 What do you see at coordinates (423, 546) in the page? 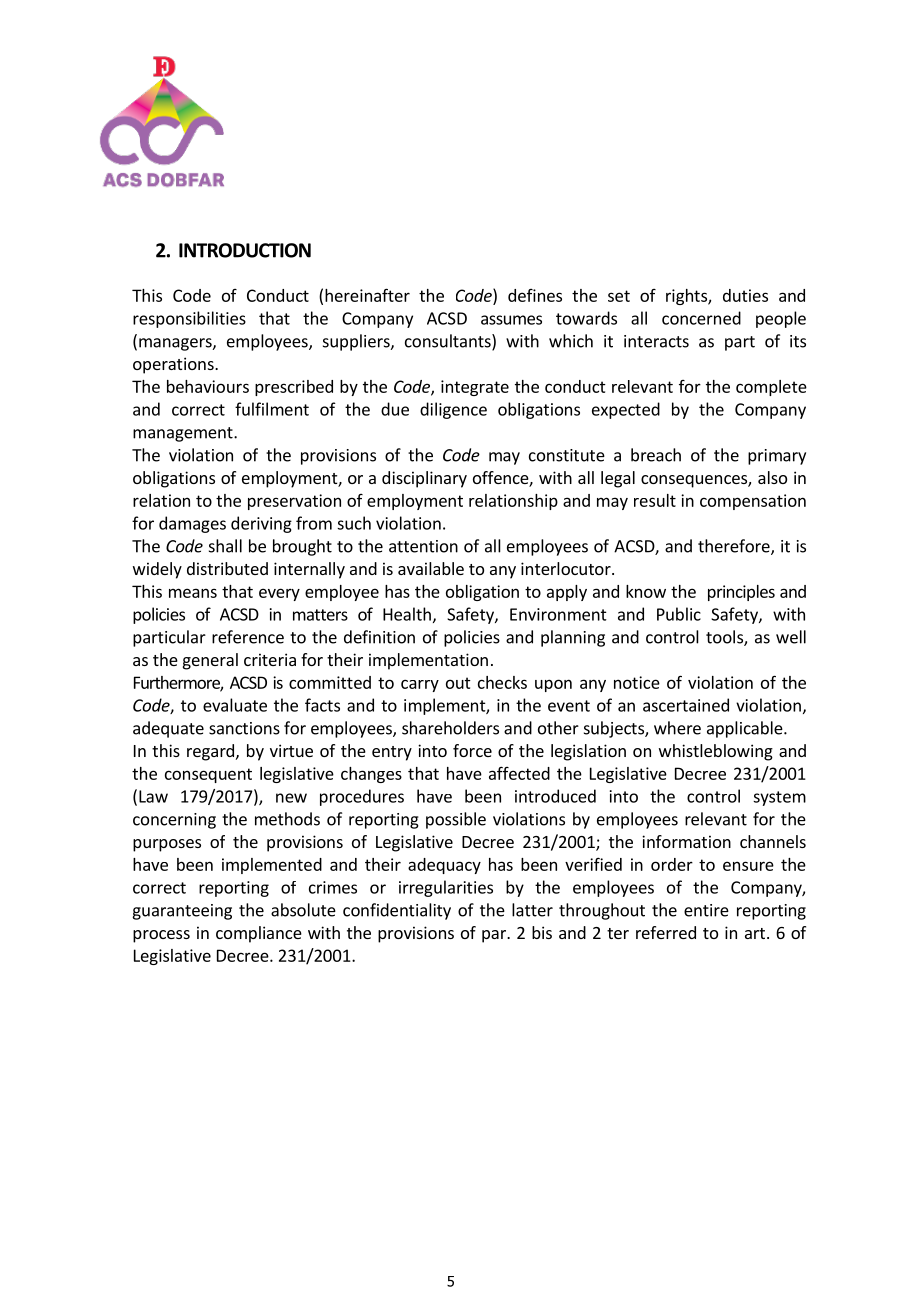
I see `attention` at bounding box center [423, 546].
